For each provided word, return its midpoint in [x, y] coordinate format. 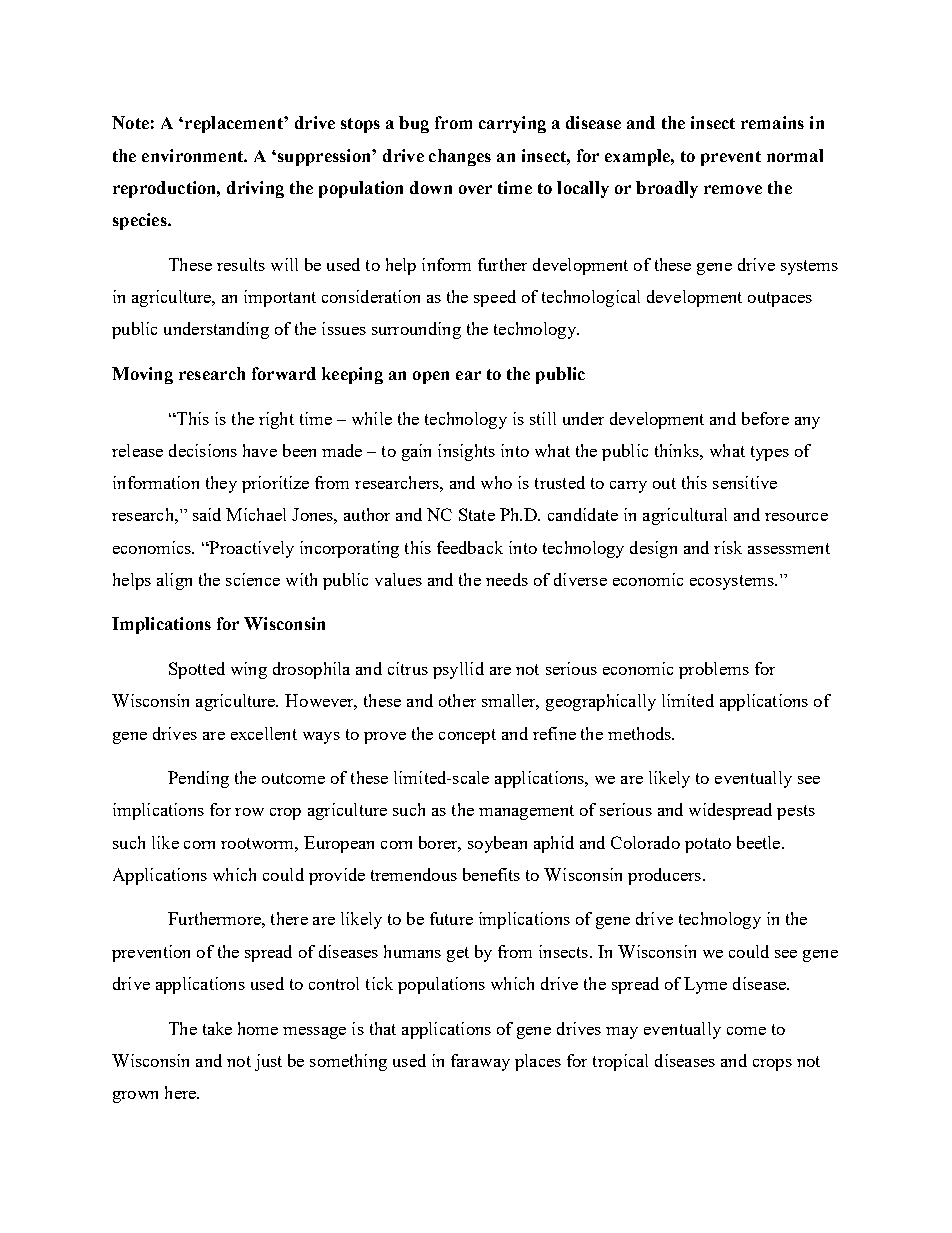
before [765, 418]
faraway [480, 1062]
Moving [142, 375]
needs [507, 579]
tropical [620, 1062]
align [174, 581]
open [431, 377]
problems [714, 670]
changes [460, 157]
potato [708, 845]
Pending [198, 779]
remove [733, 189]
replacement [235, 124]
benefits [491, 874]
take [217, 1028]
